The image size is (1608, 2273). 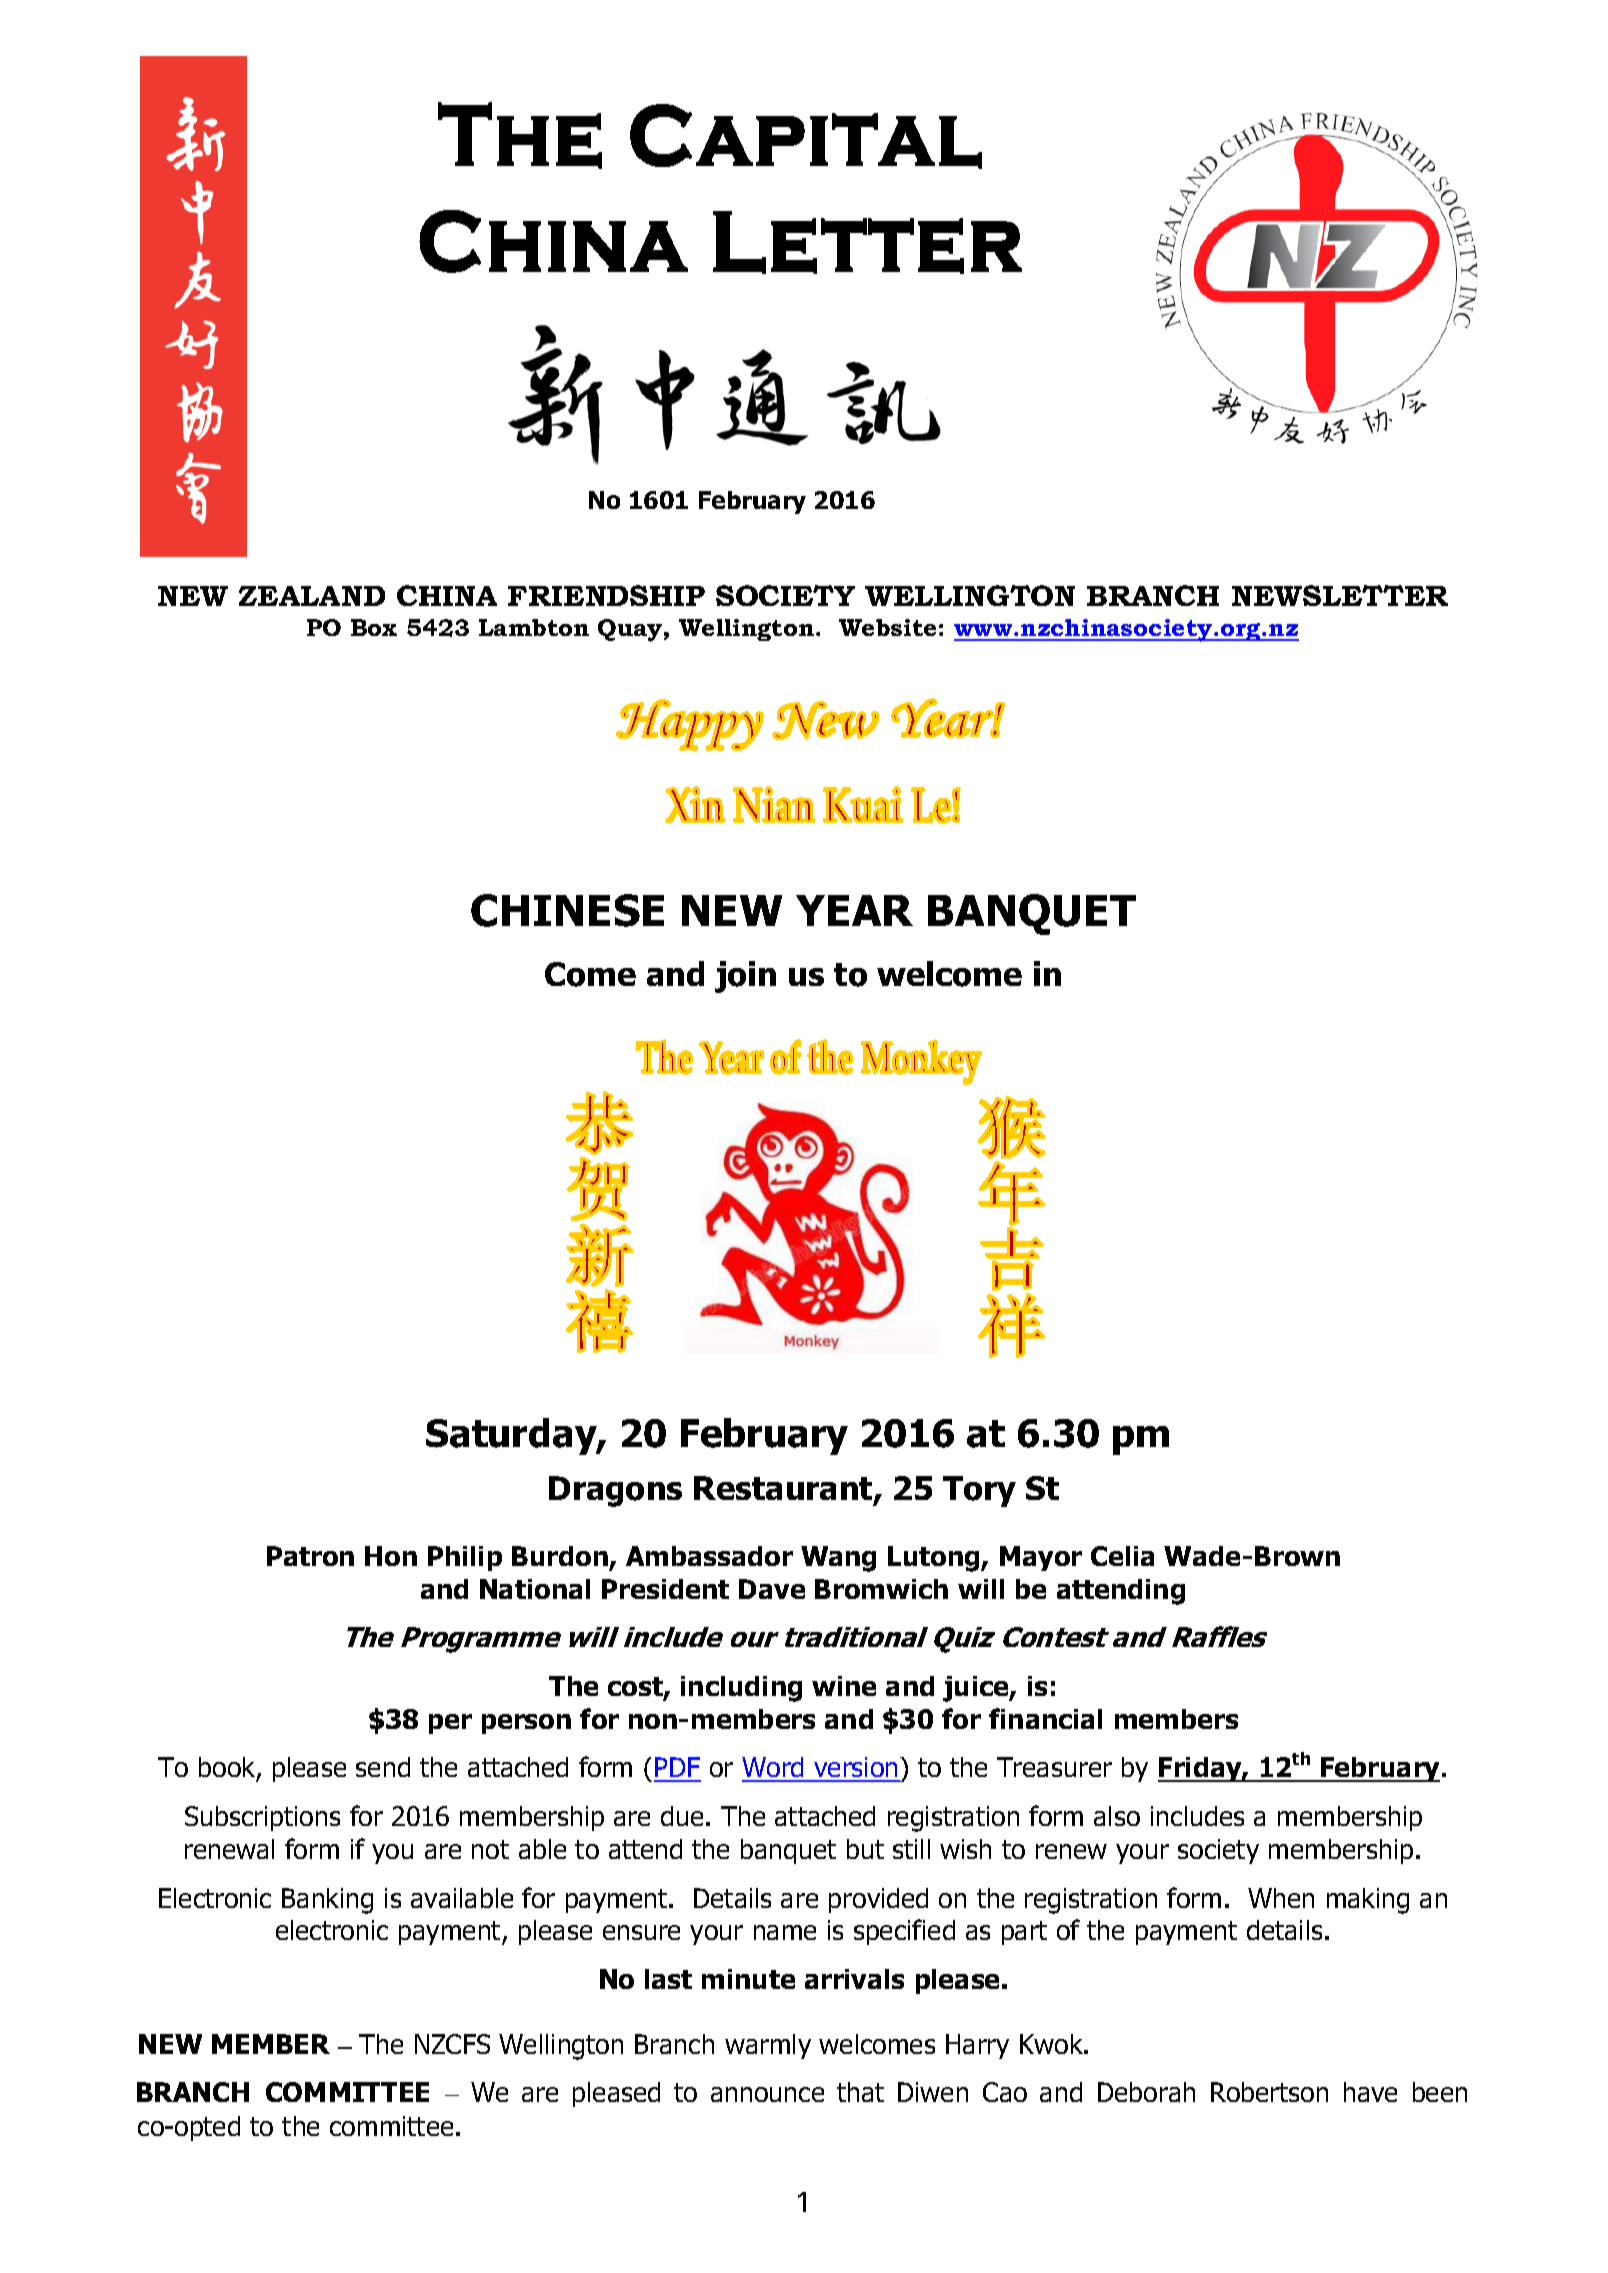 I want to click on that, so click(x=860, y=2092).
